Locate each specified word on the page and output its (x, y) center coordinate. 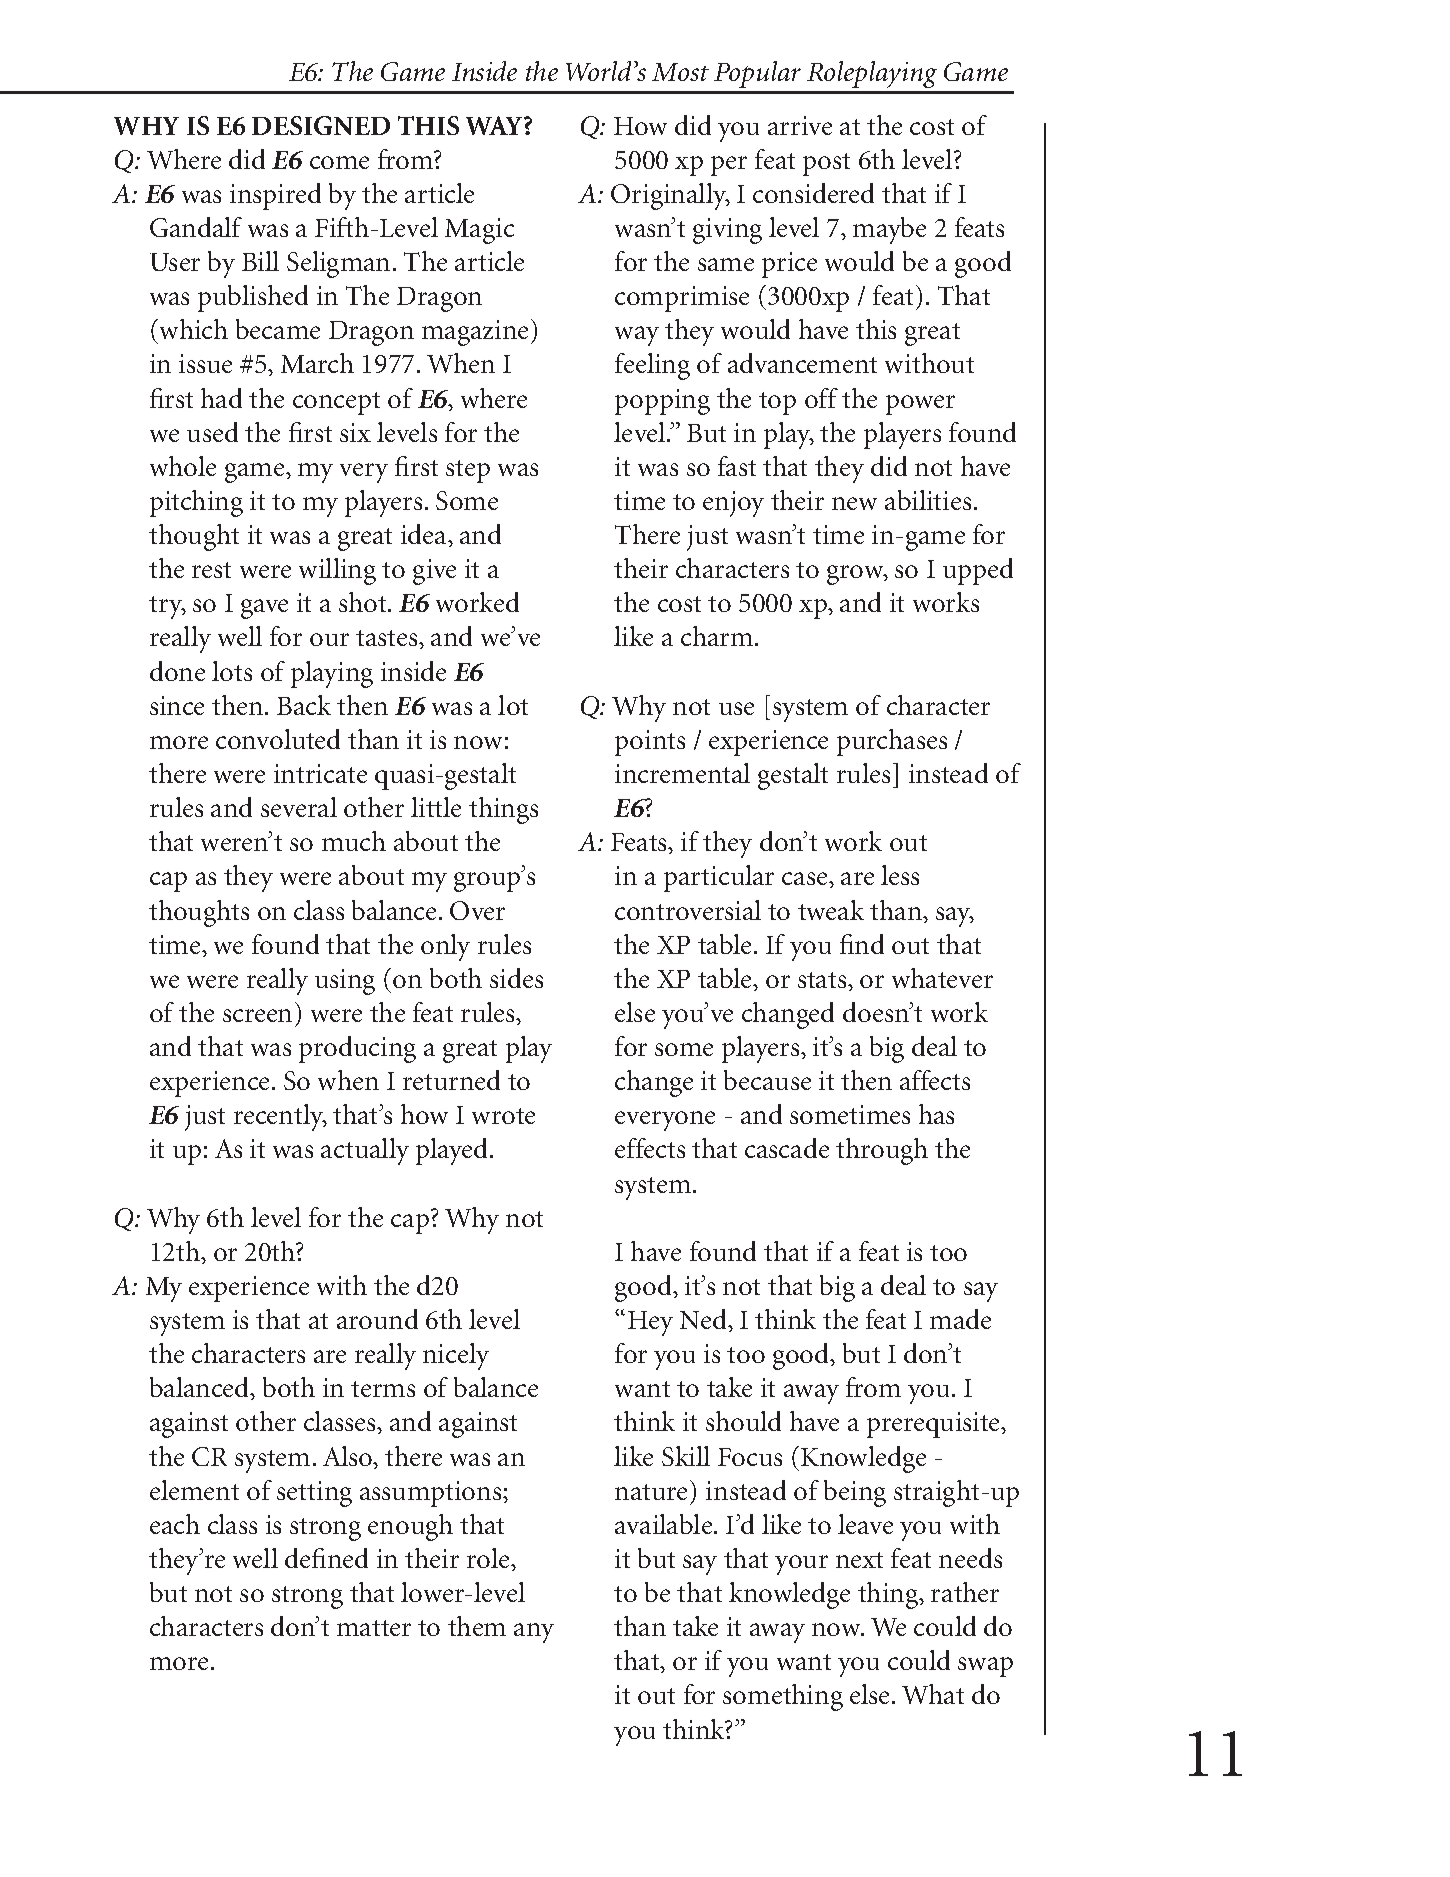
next (859, 1560)
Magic (479, 231)
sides (516, 978)
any (534, 1633)
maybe (889, 230)
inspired (275, 196)
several (299, 807)
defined (326, 1558)
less (900, 875)
